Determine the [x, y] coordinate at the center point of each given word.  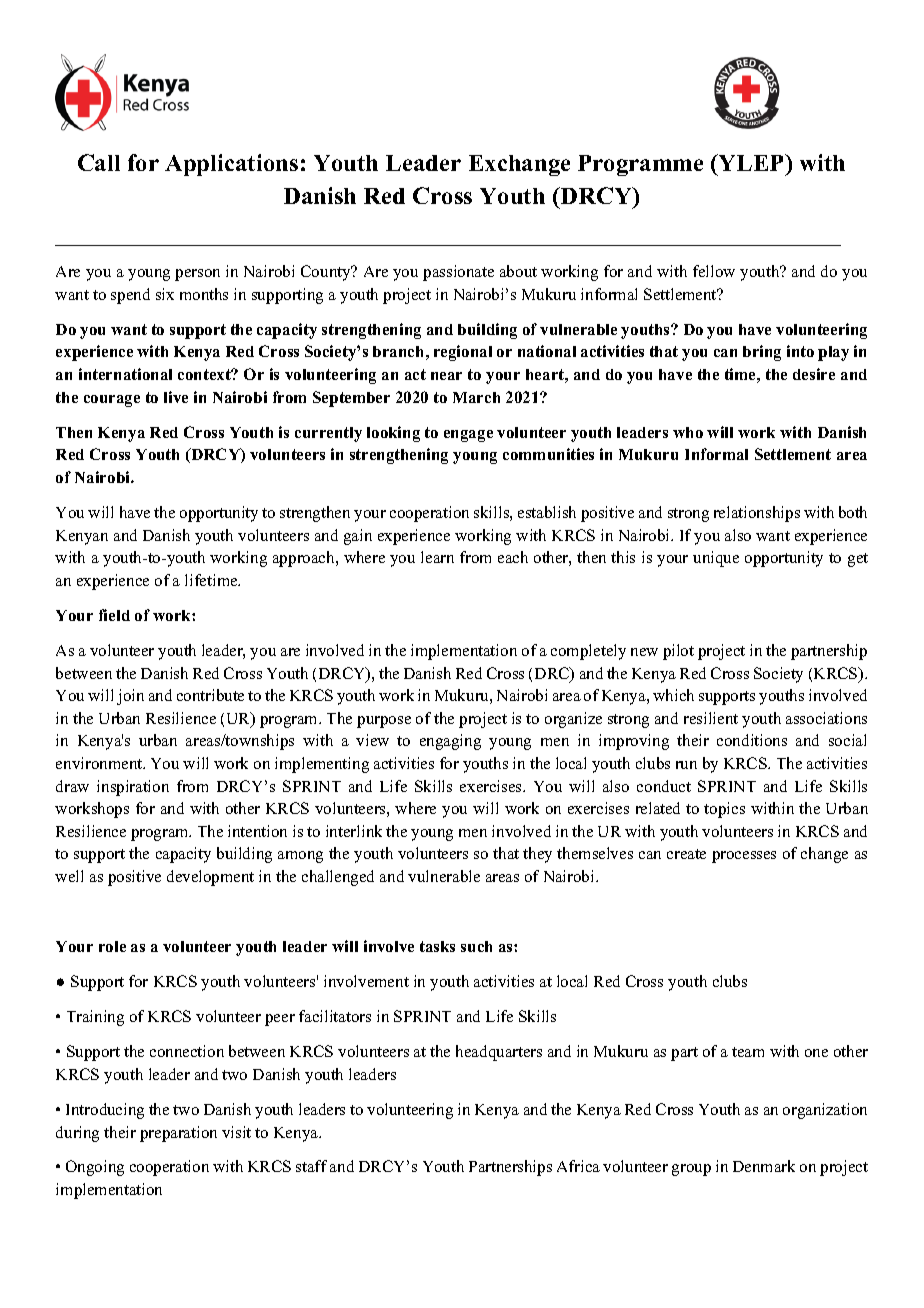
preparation [178, 1134]
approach [305, 559]
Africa [578, 1166]
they [537, 855]
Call [99, 162]
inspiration [133, 788]
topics [724, 810]
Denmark [764, 1166]
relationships [757, 514]
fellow [714, 271]
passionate [458, 273]
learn [437, 557]
